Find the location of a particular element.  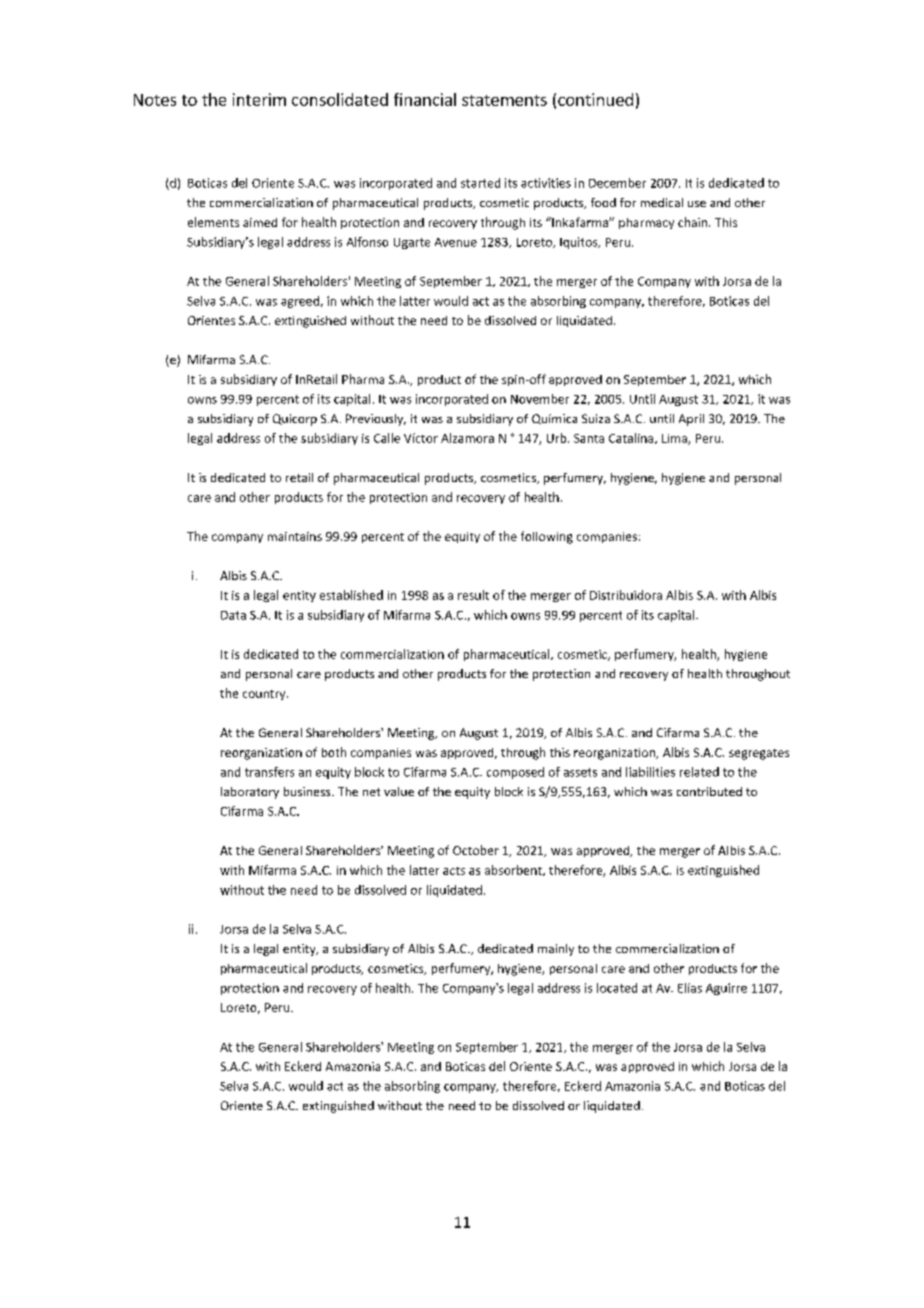

laboratory is located at coordinates (250, 793).
